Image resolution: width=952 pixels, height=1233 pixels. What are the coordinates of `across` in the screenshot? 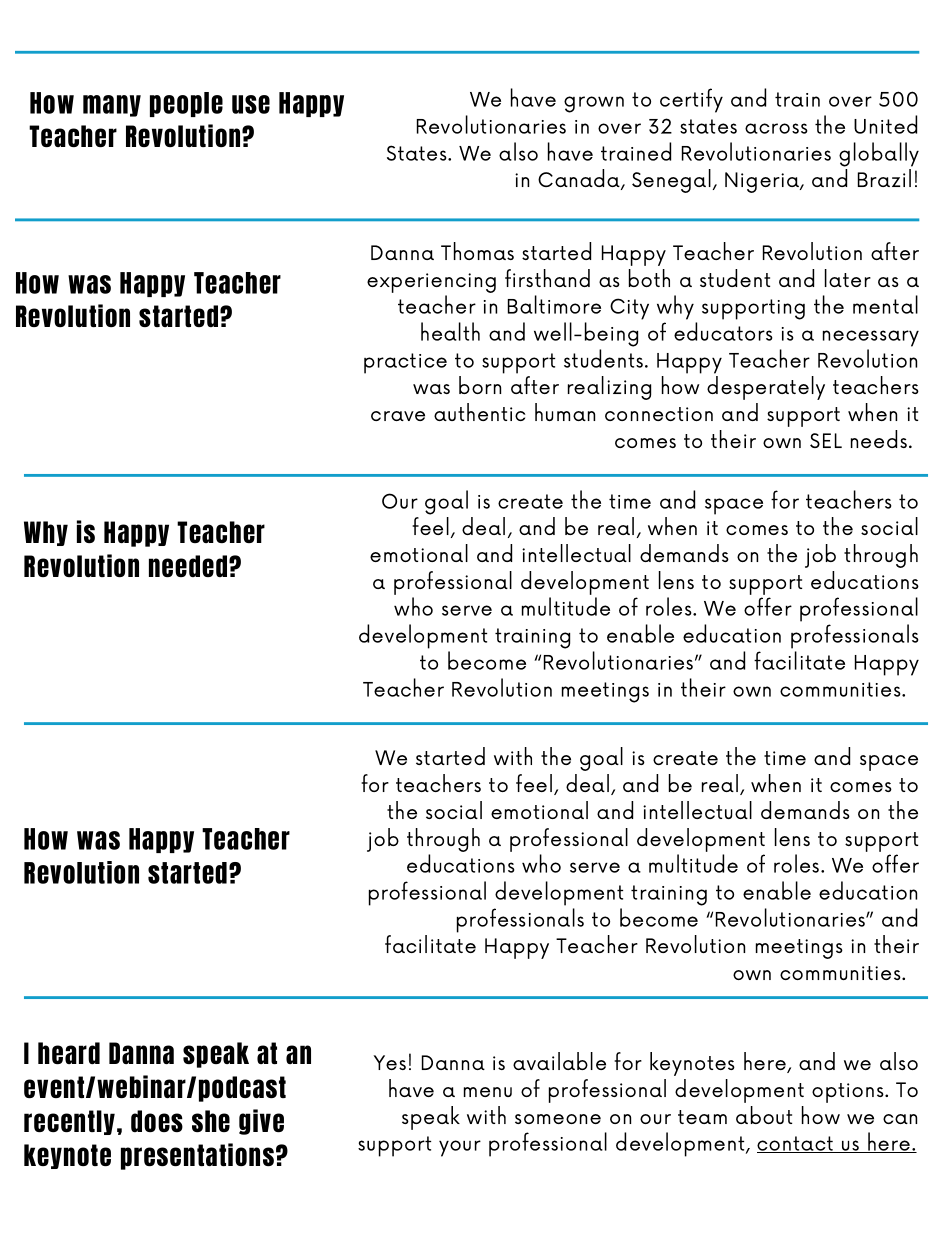 It's located at (776, 128).
